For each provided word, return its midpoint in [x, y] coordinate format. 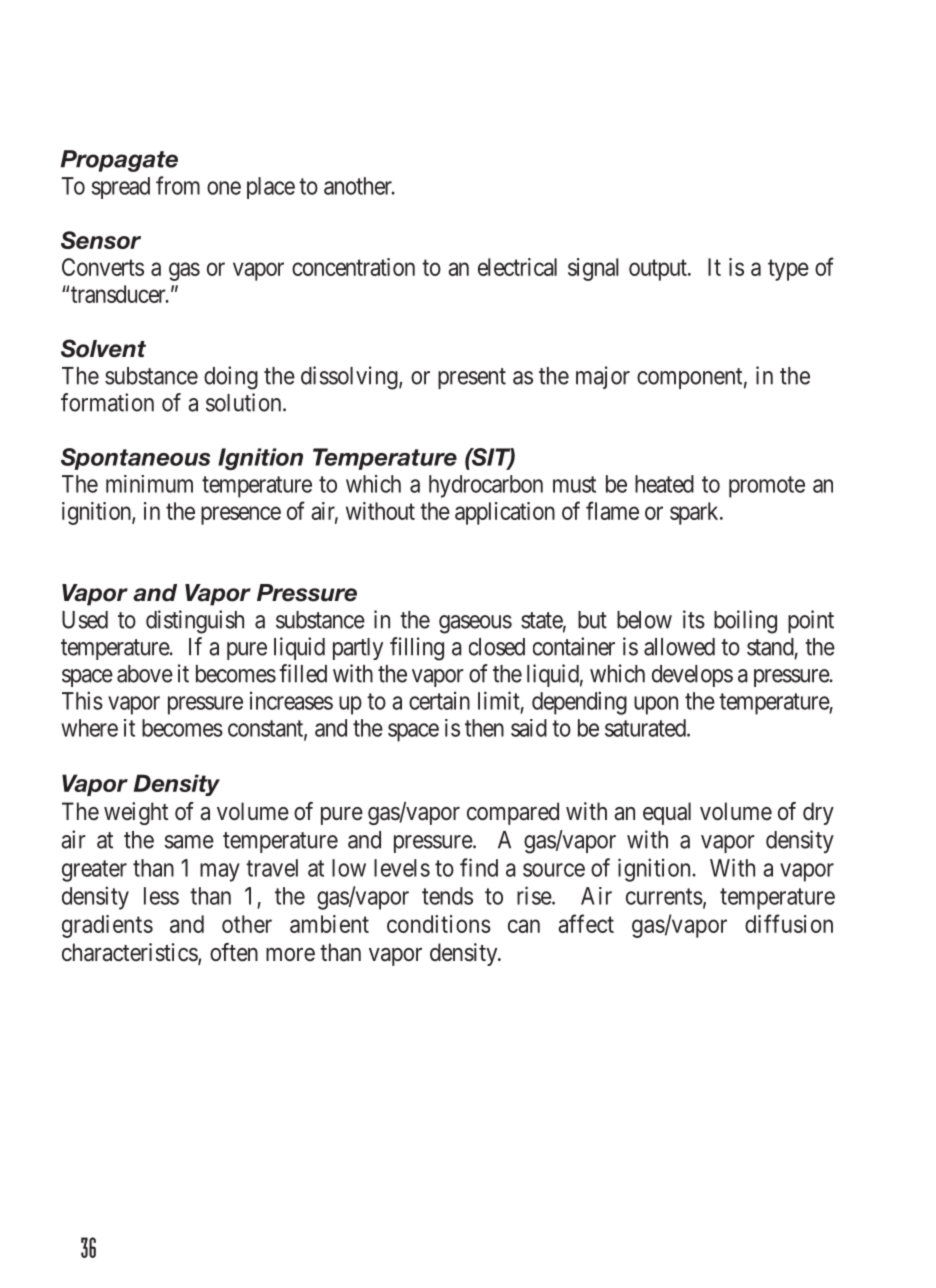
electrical [517, 267]
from [178, 185]
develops [692, 676]
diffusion [789, 923]
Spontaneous [135, 459]
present [472, 378]
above [145, 674]
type [788, 270]
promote [767, 487]
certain [439, 700]
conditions [439, 924]
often [234, 952]
